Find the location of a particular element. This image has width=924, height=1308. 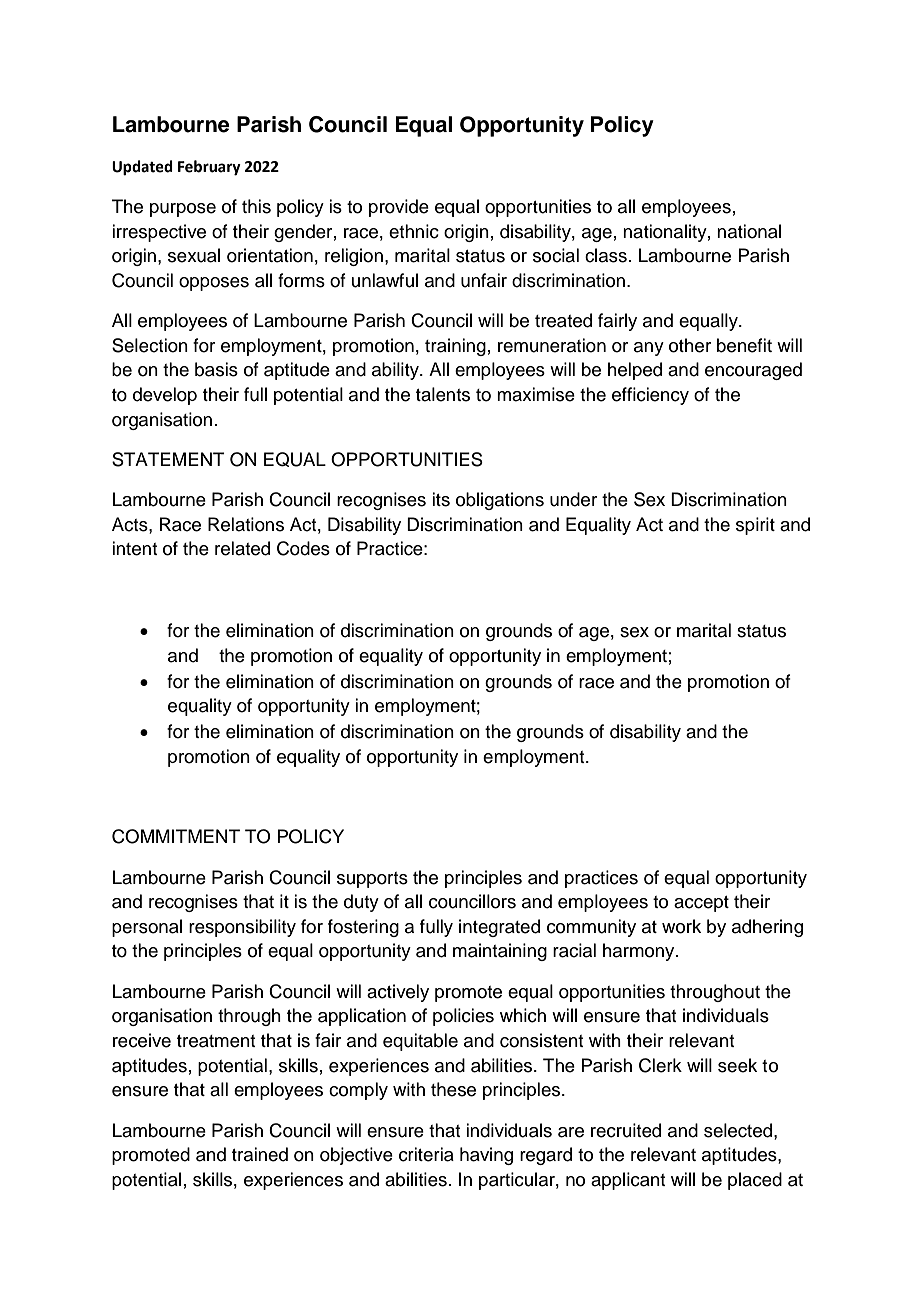

talents is located at coordinates (443, 394).
